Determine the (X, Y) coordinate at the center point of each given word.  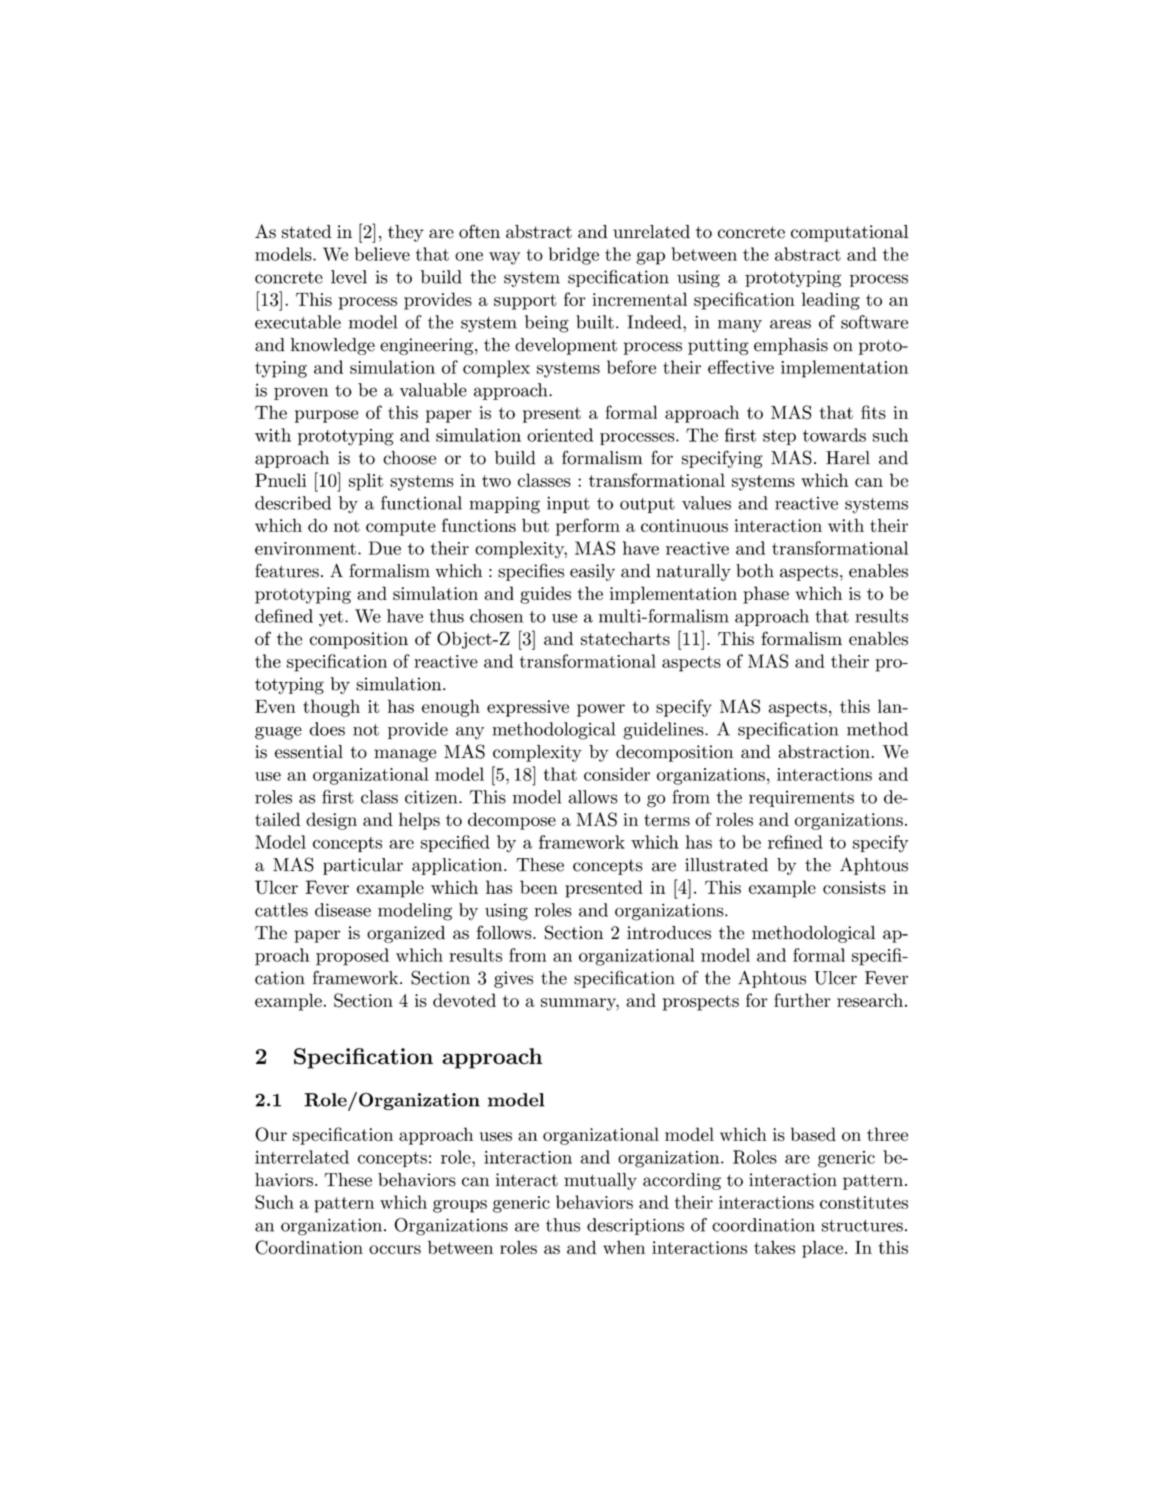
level (349, 277)
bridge (574, 256)
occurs (395, 1249)
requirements (801, 798)
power (601, 710)
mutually (600, 1181)
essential (309, 752)
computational (849, 233)
